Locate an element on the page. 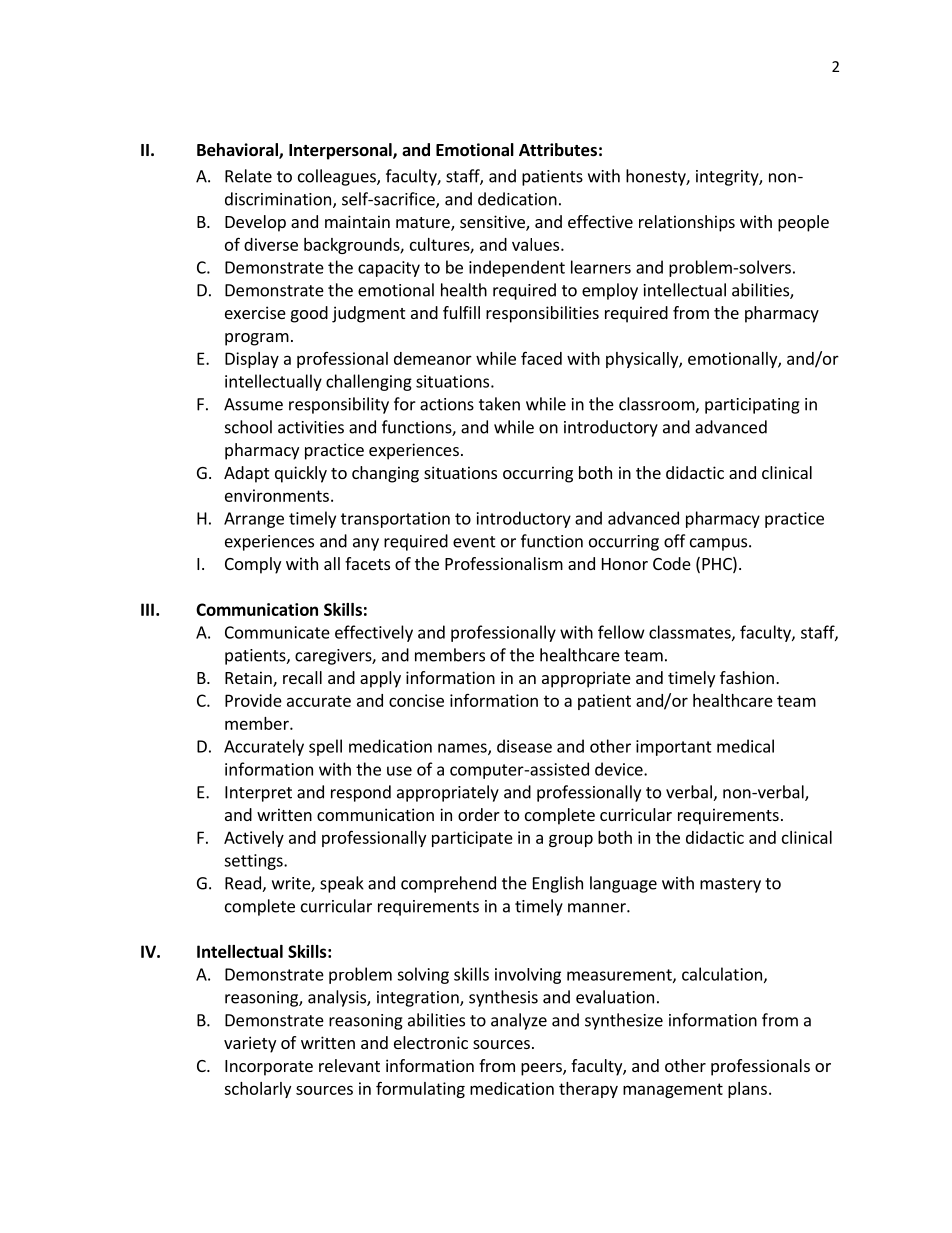 The width and height of the image is (952, 1233). electronic is located at coordinates (431, 1042).
